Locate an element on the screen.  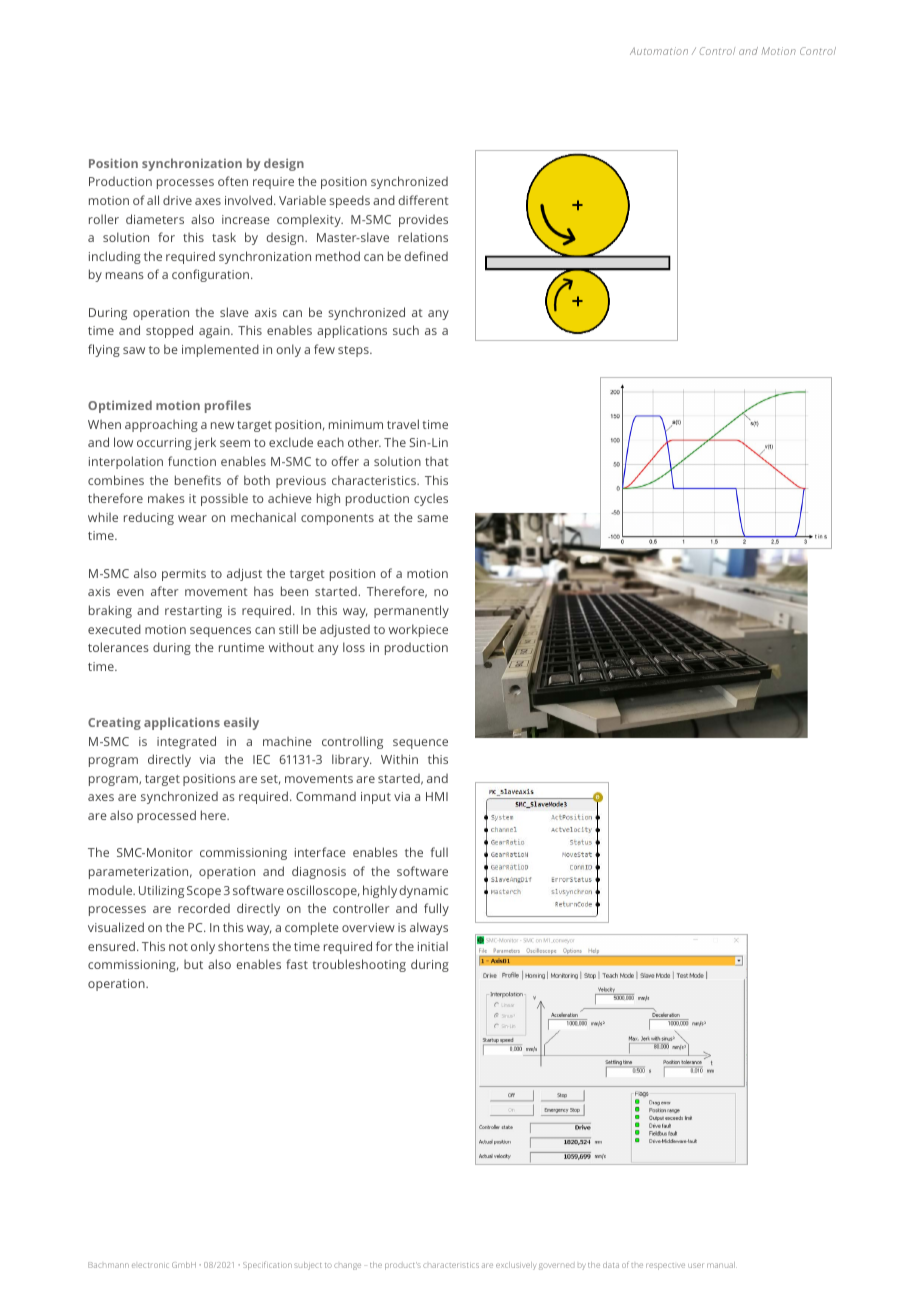
respective is located at coordinates (665, 1266).
